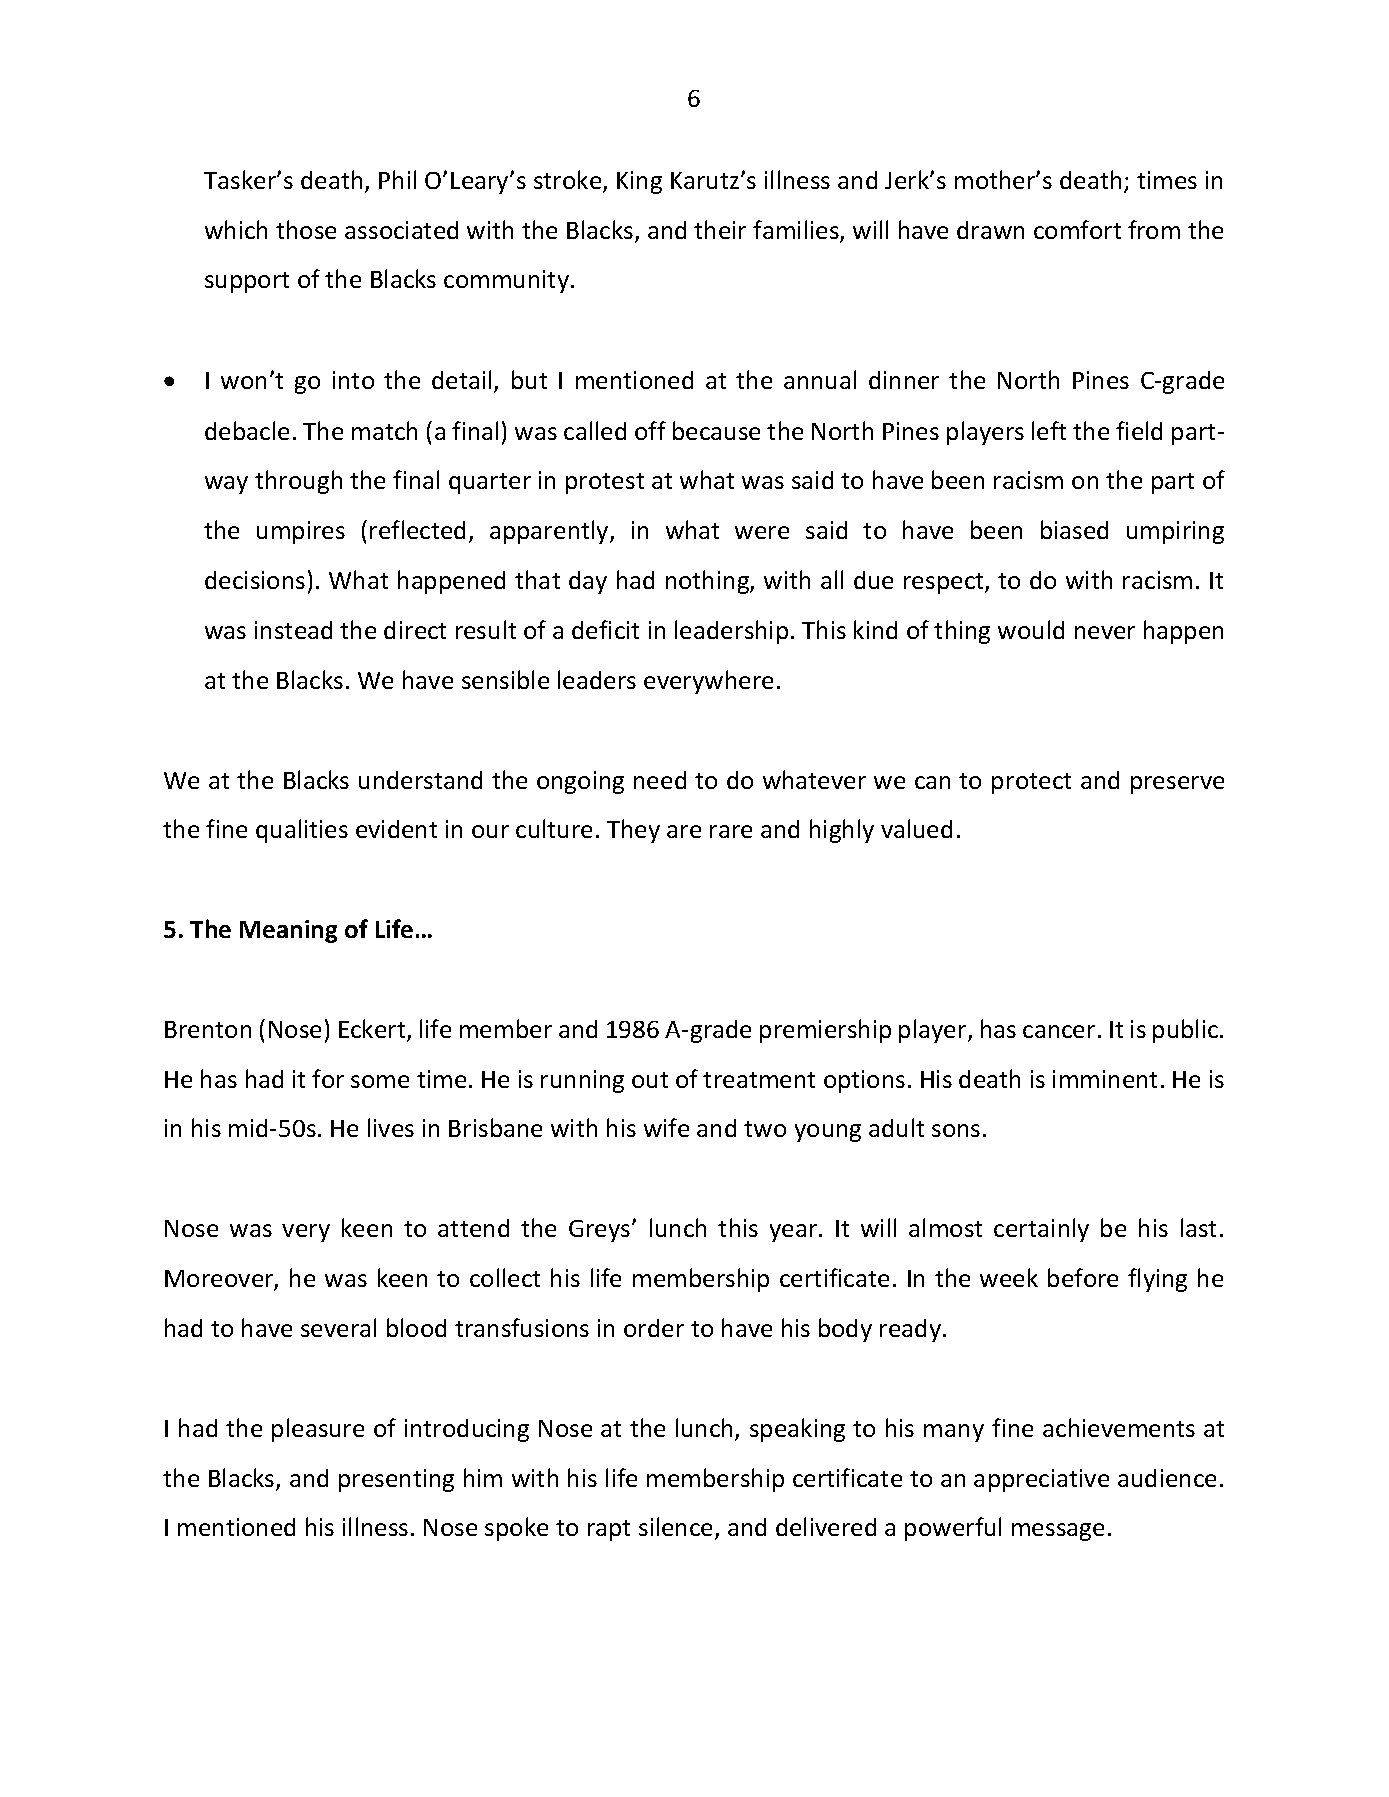 The width and height of the screenshot is (1389, 1797). I want to click on qualities, so click(302, 831).
